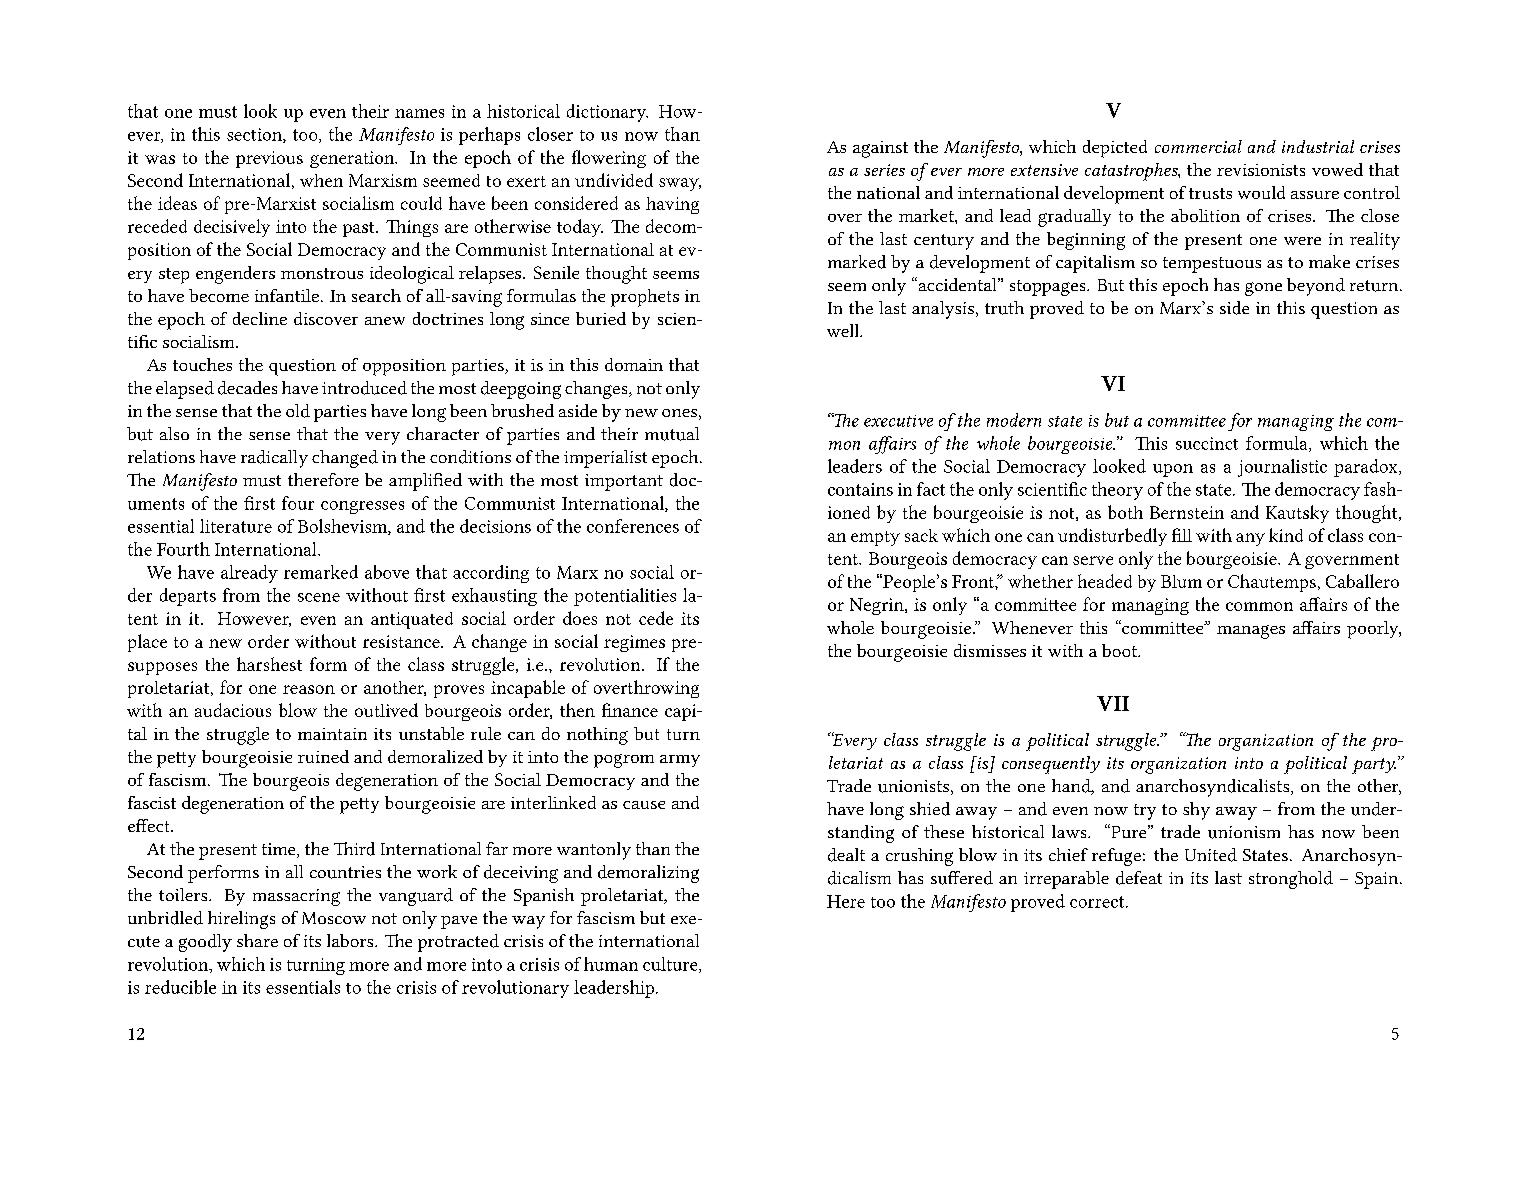  Describe the element at coordinates (1198, 146) in the page. I see `commercial` at that location.
